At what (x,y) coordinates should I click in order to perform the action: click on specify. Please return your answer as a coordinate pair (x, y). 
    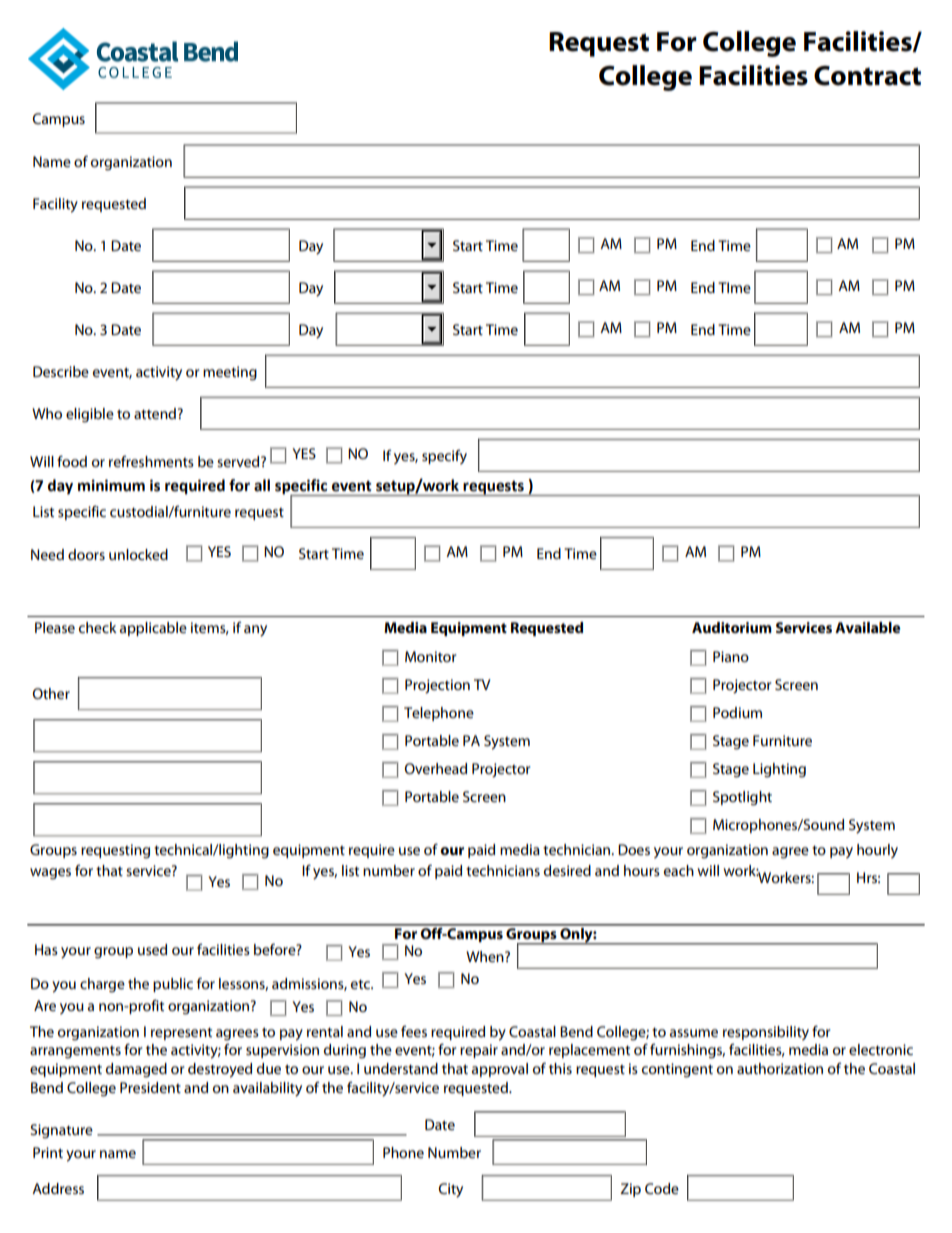
    Looking at the image, I should click on (444, 457).
